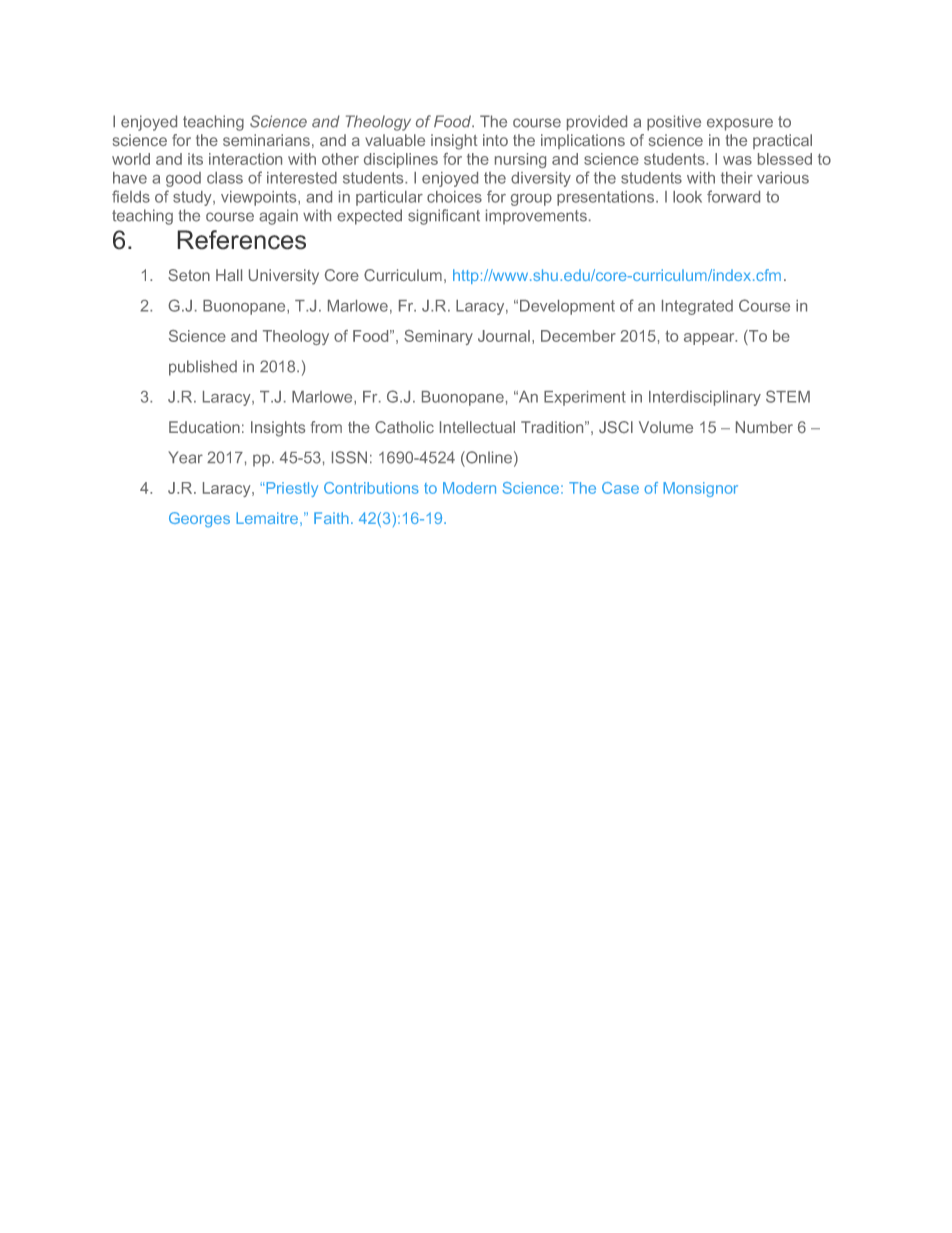 The width and height of the document is (952, 1233). What do you see at coordinates (195, 159) in the document?
I see `its` at bounding box center [195, 159].
